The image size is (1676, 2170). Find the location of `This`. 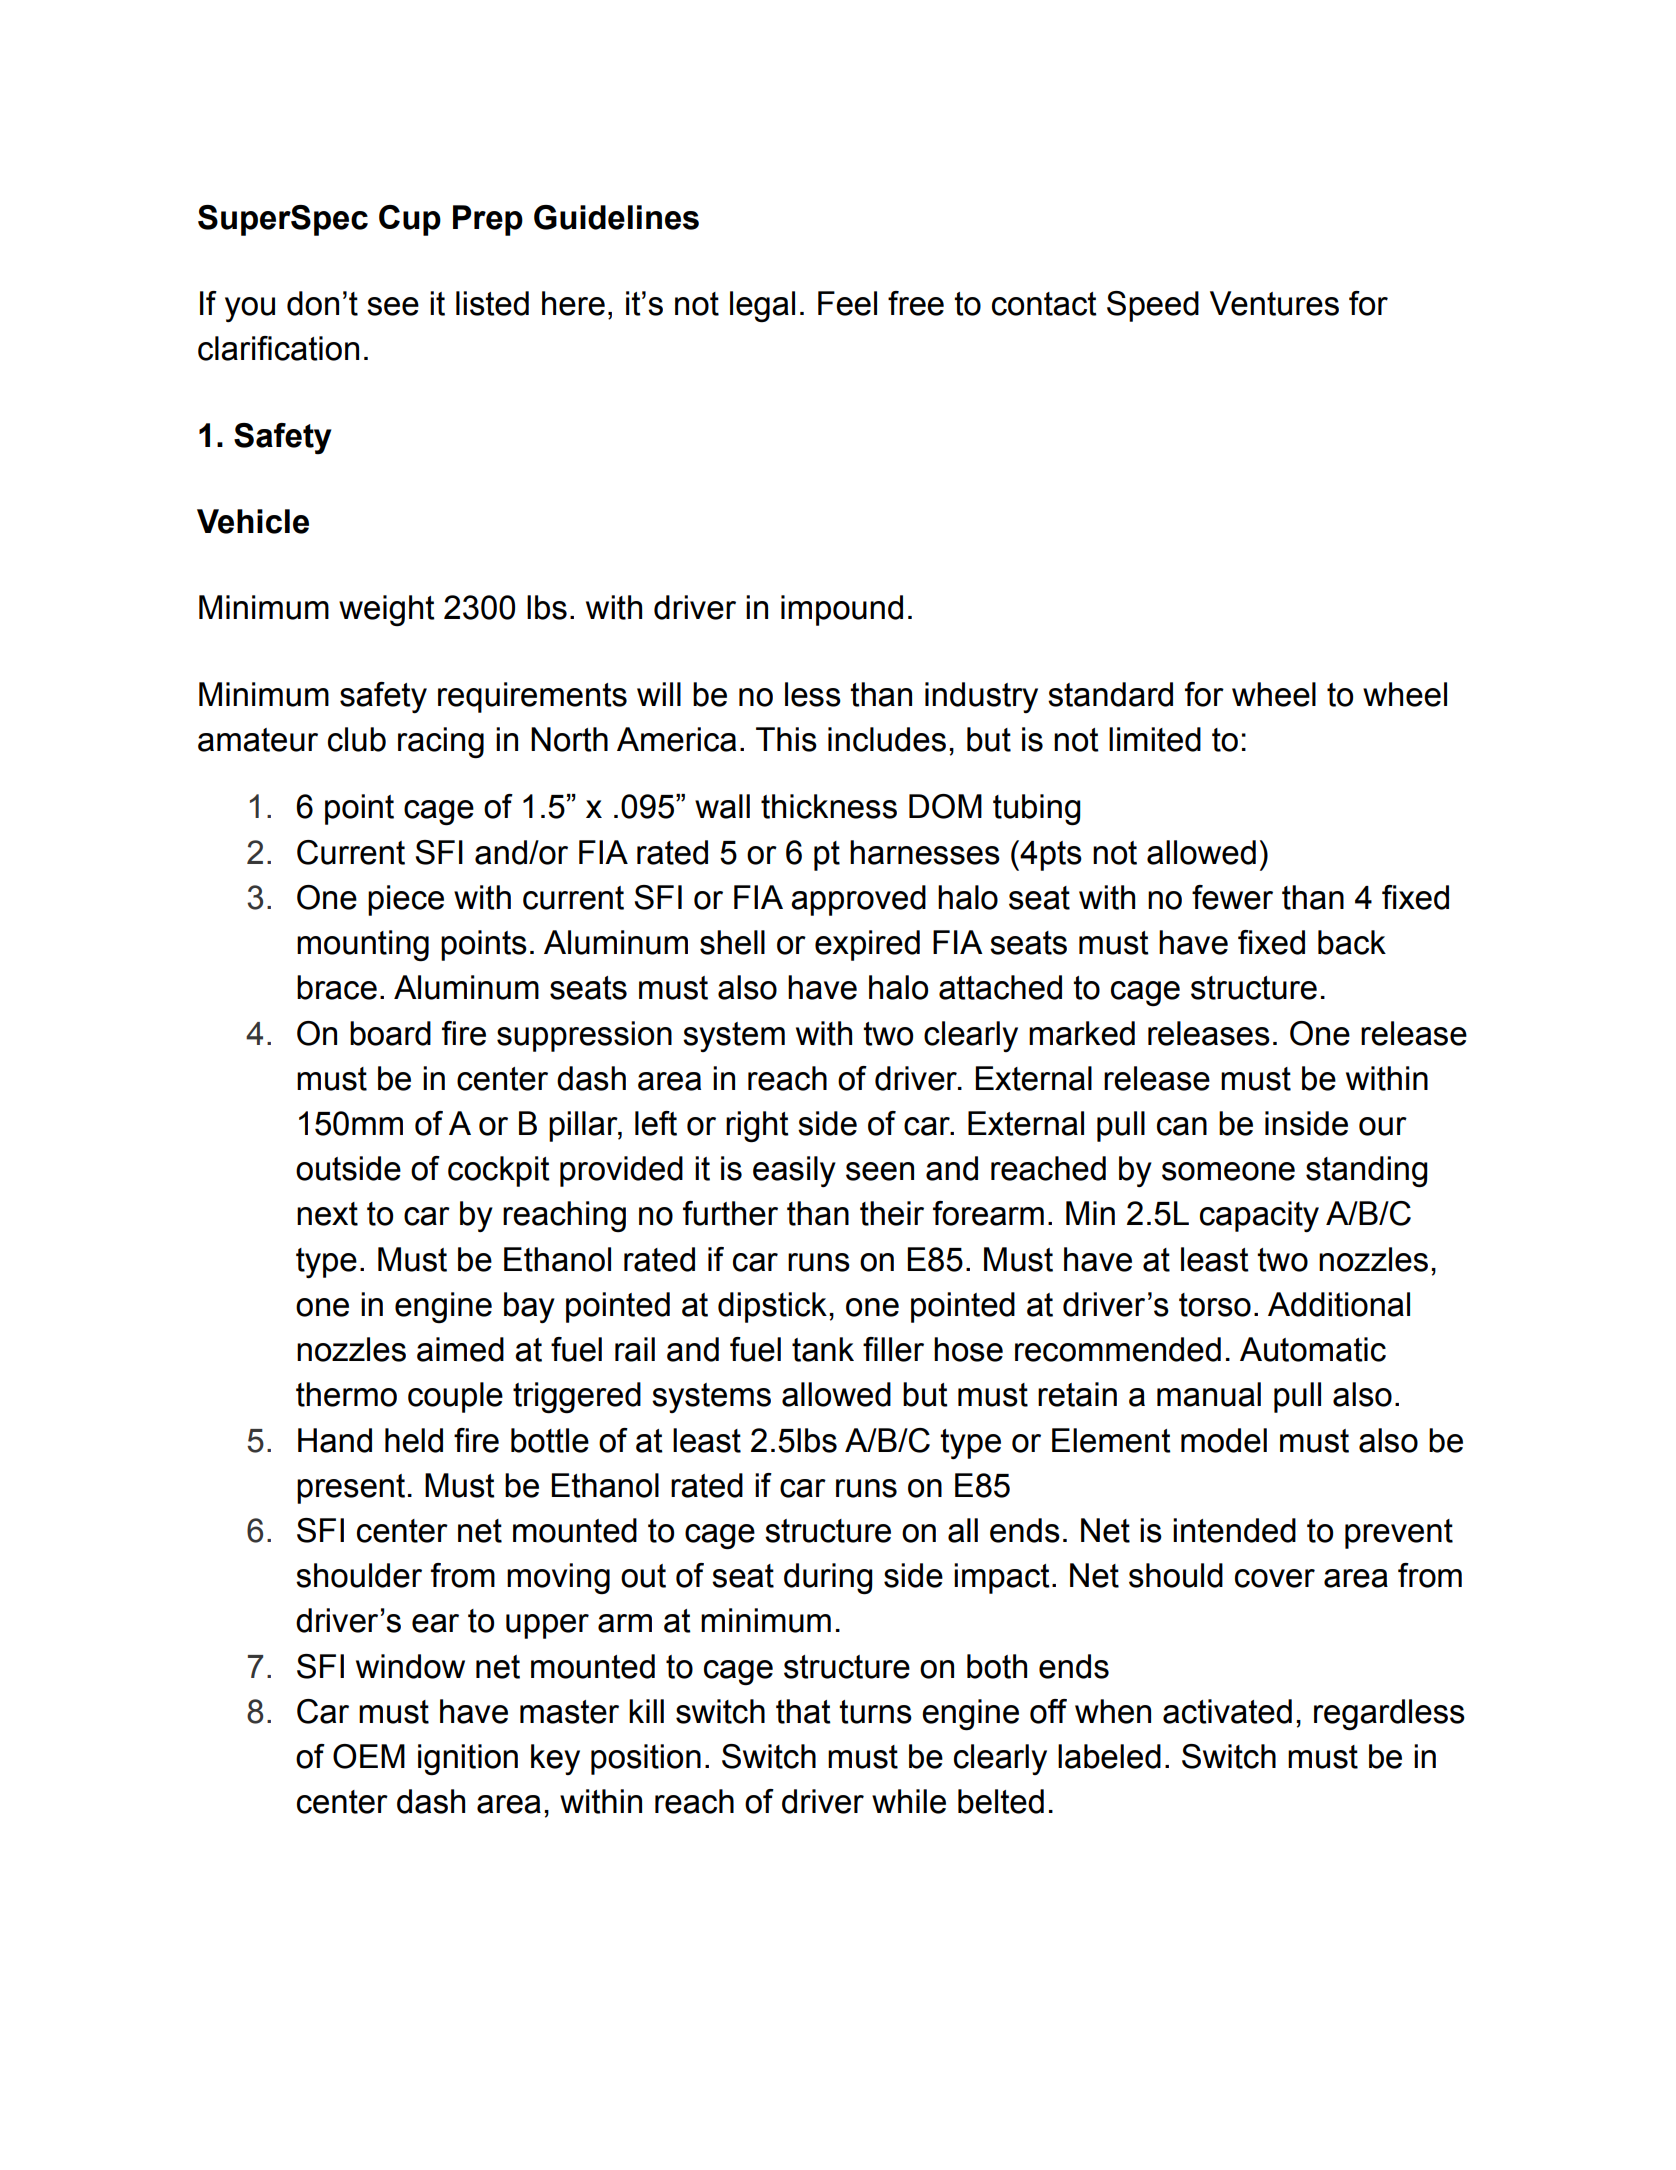

This is located at coordinates (786, 739).
